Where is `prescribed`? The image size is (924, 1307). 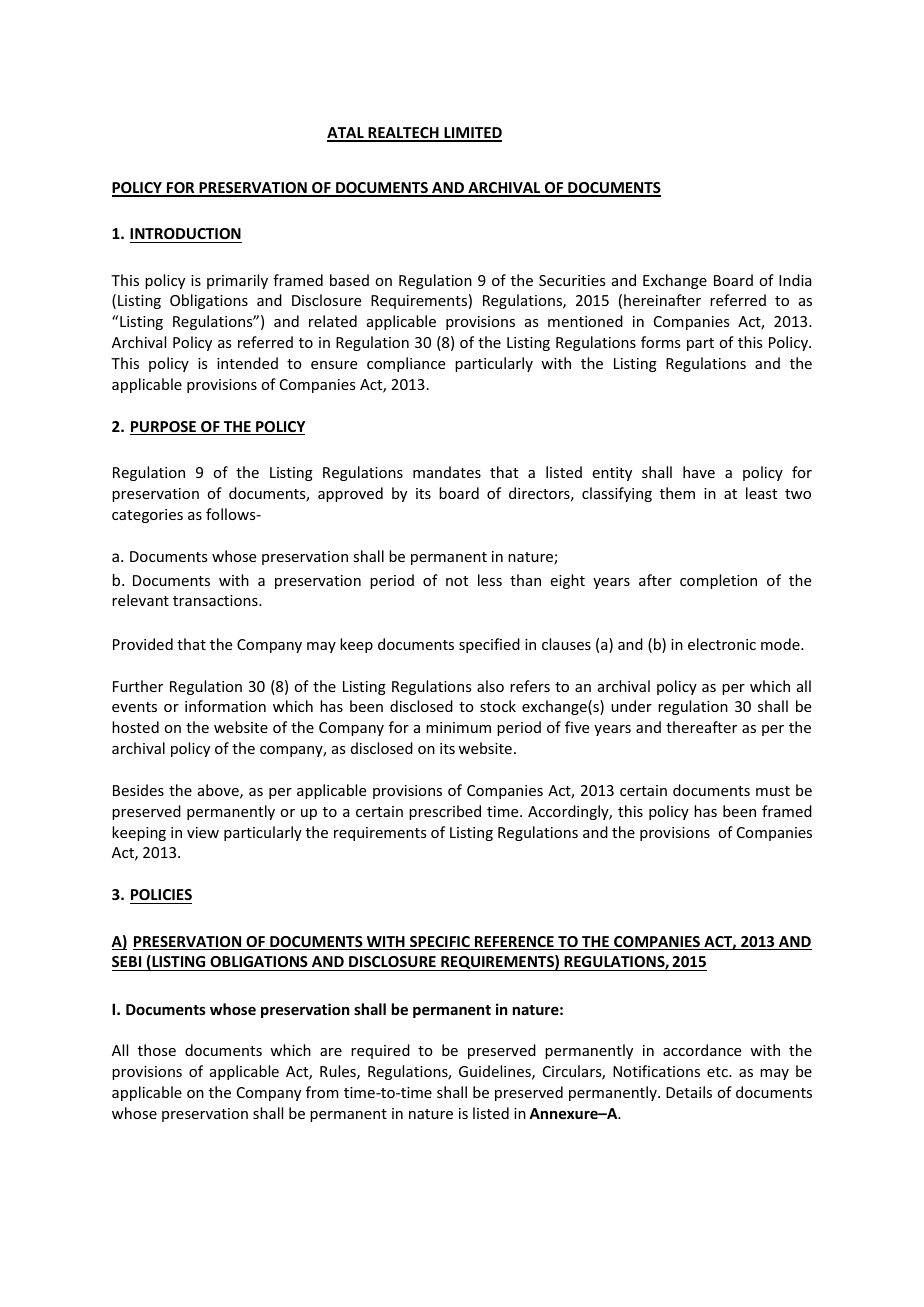 prescribed is located at coordinates (445, 812).
